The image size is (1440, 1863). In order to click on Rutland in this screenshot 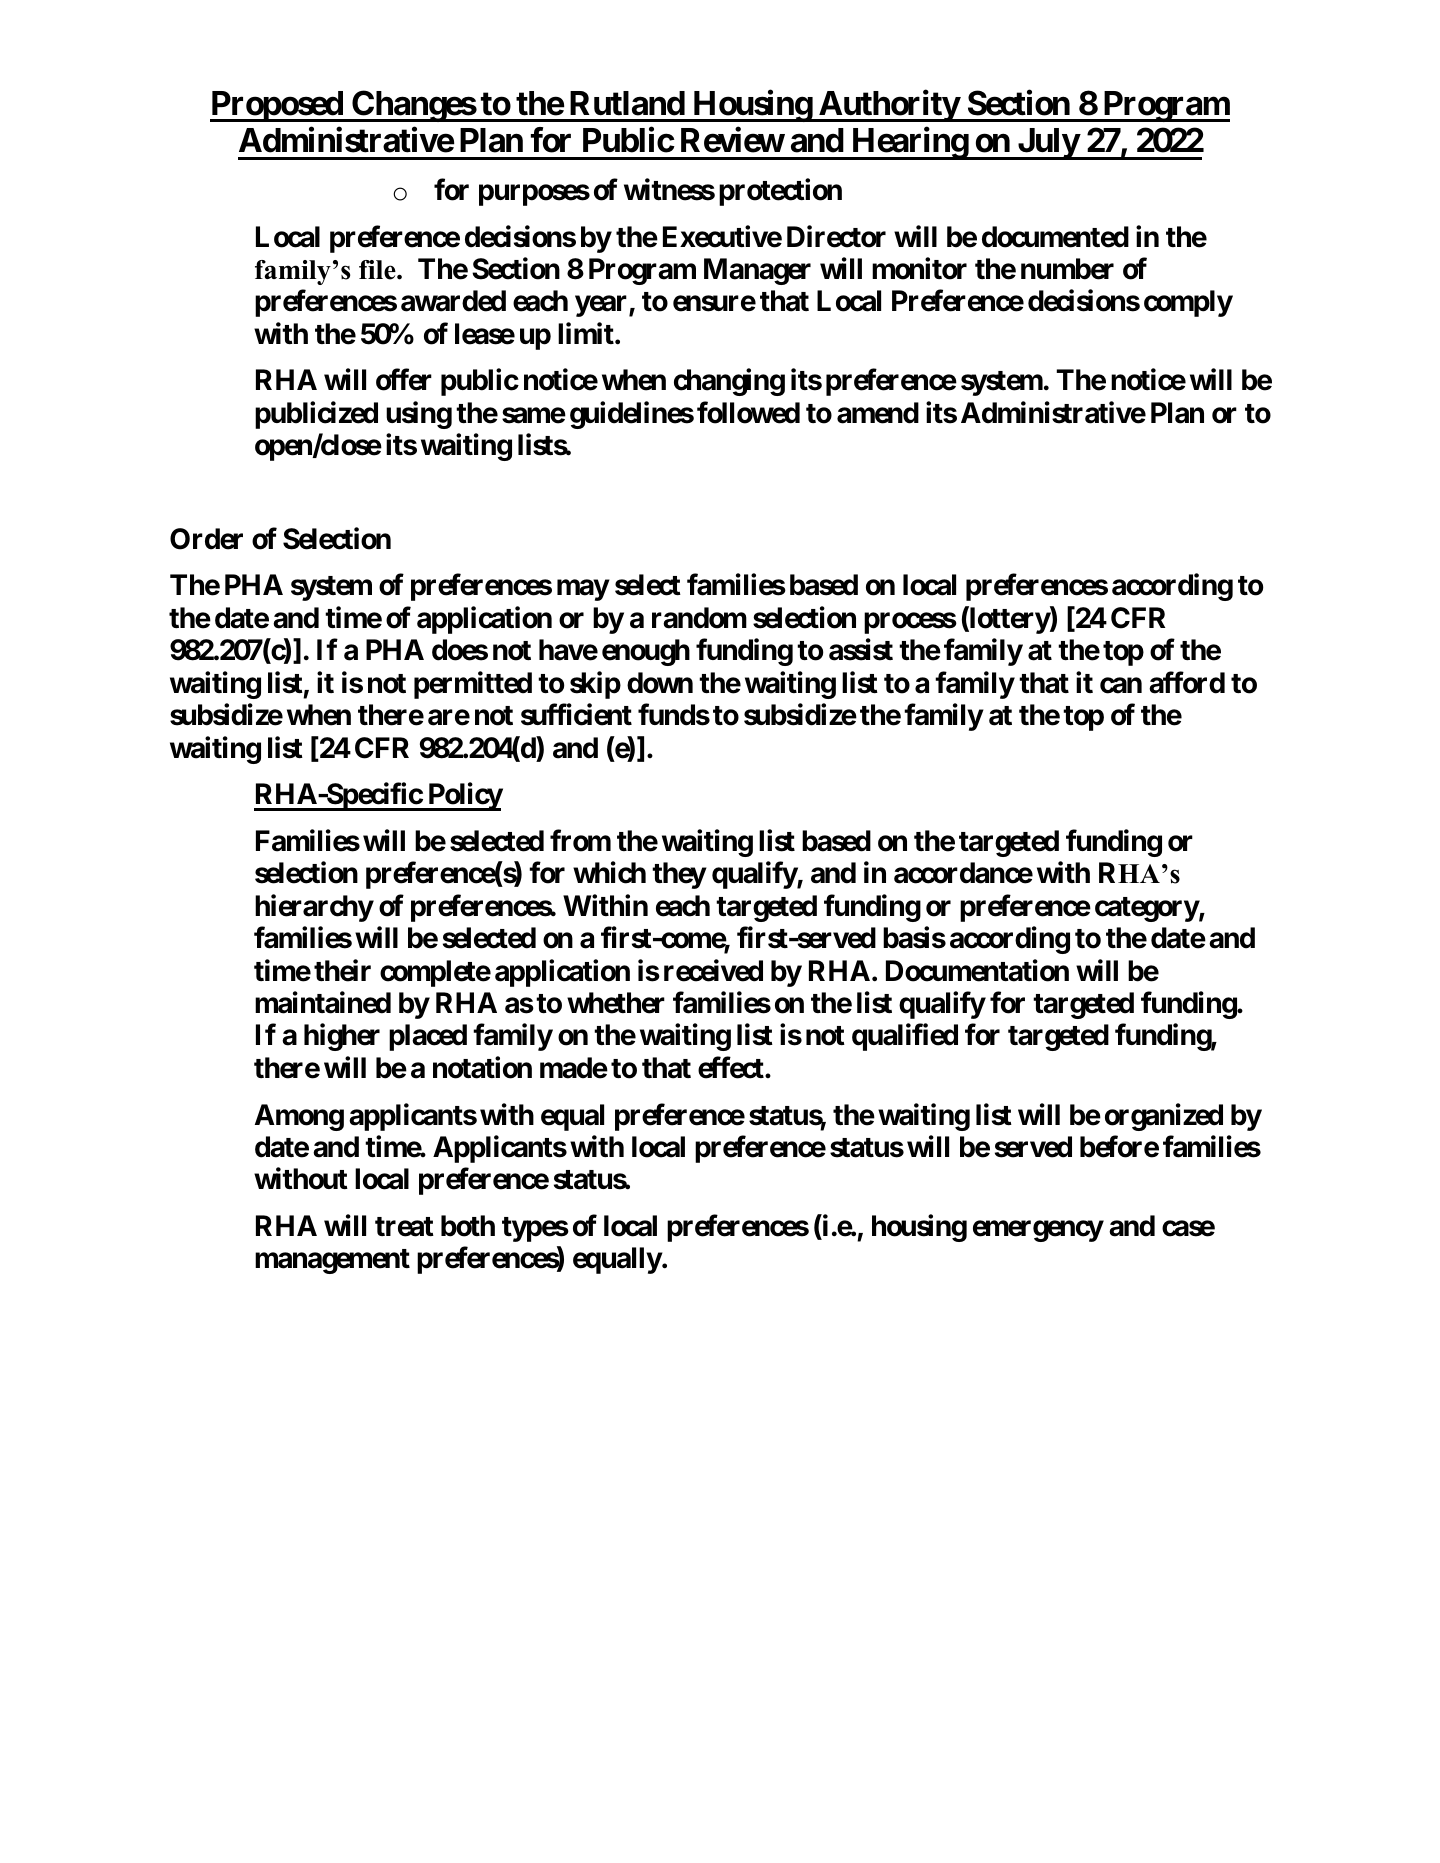, I will do `click(627, 103)`.
